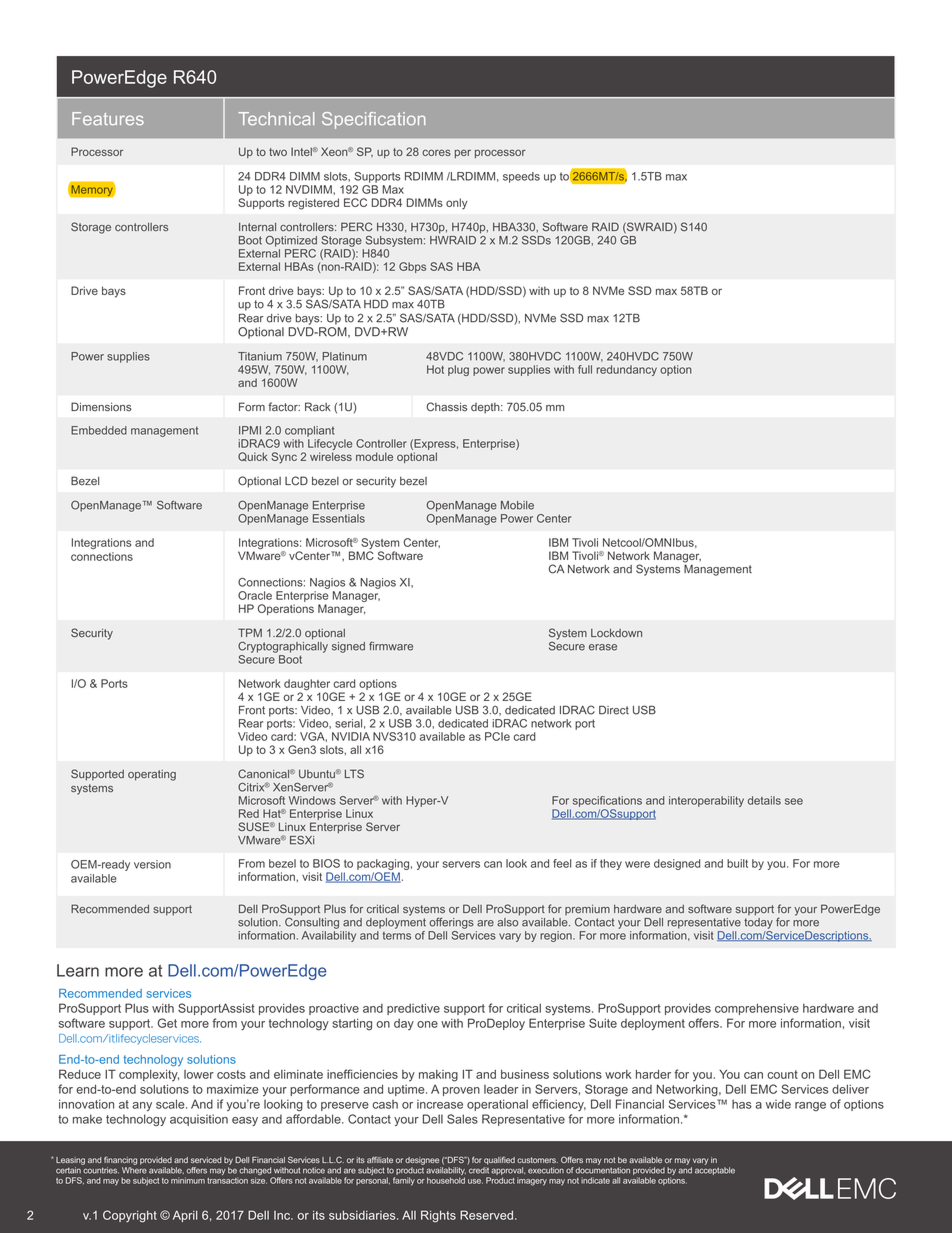  I want to click on Quick, so click(253, 456).
